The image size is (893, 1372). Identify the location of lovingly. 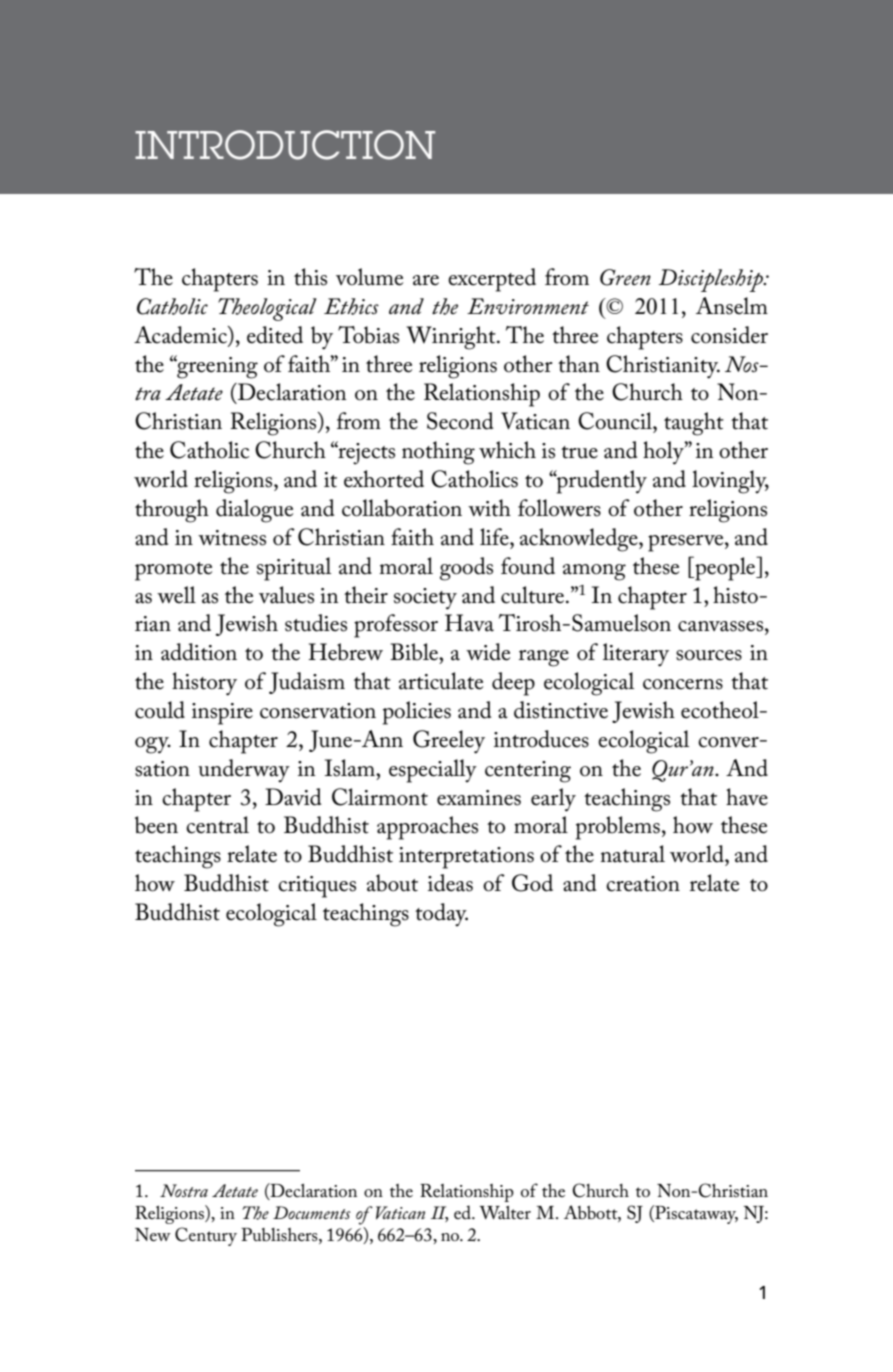
(730, 482).
